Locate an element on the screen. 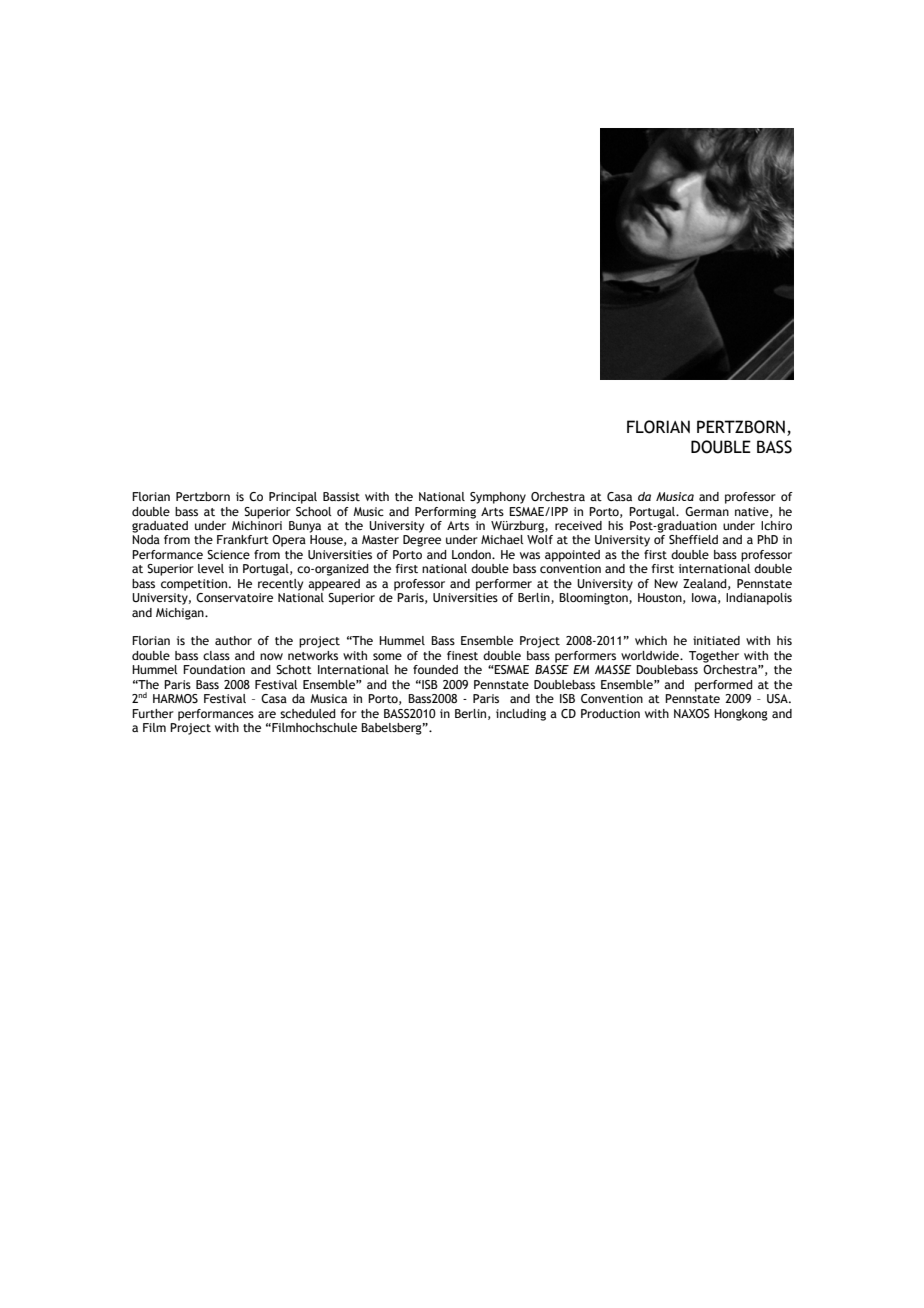  including is located at coordinates (521, 715).
